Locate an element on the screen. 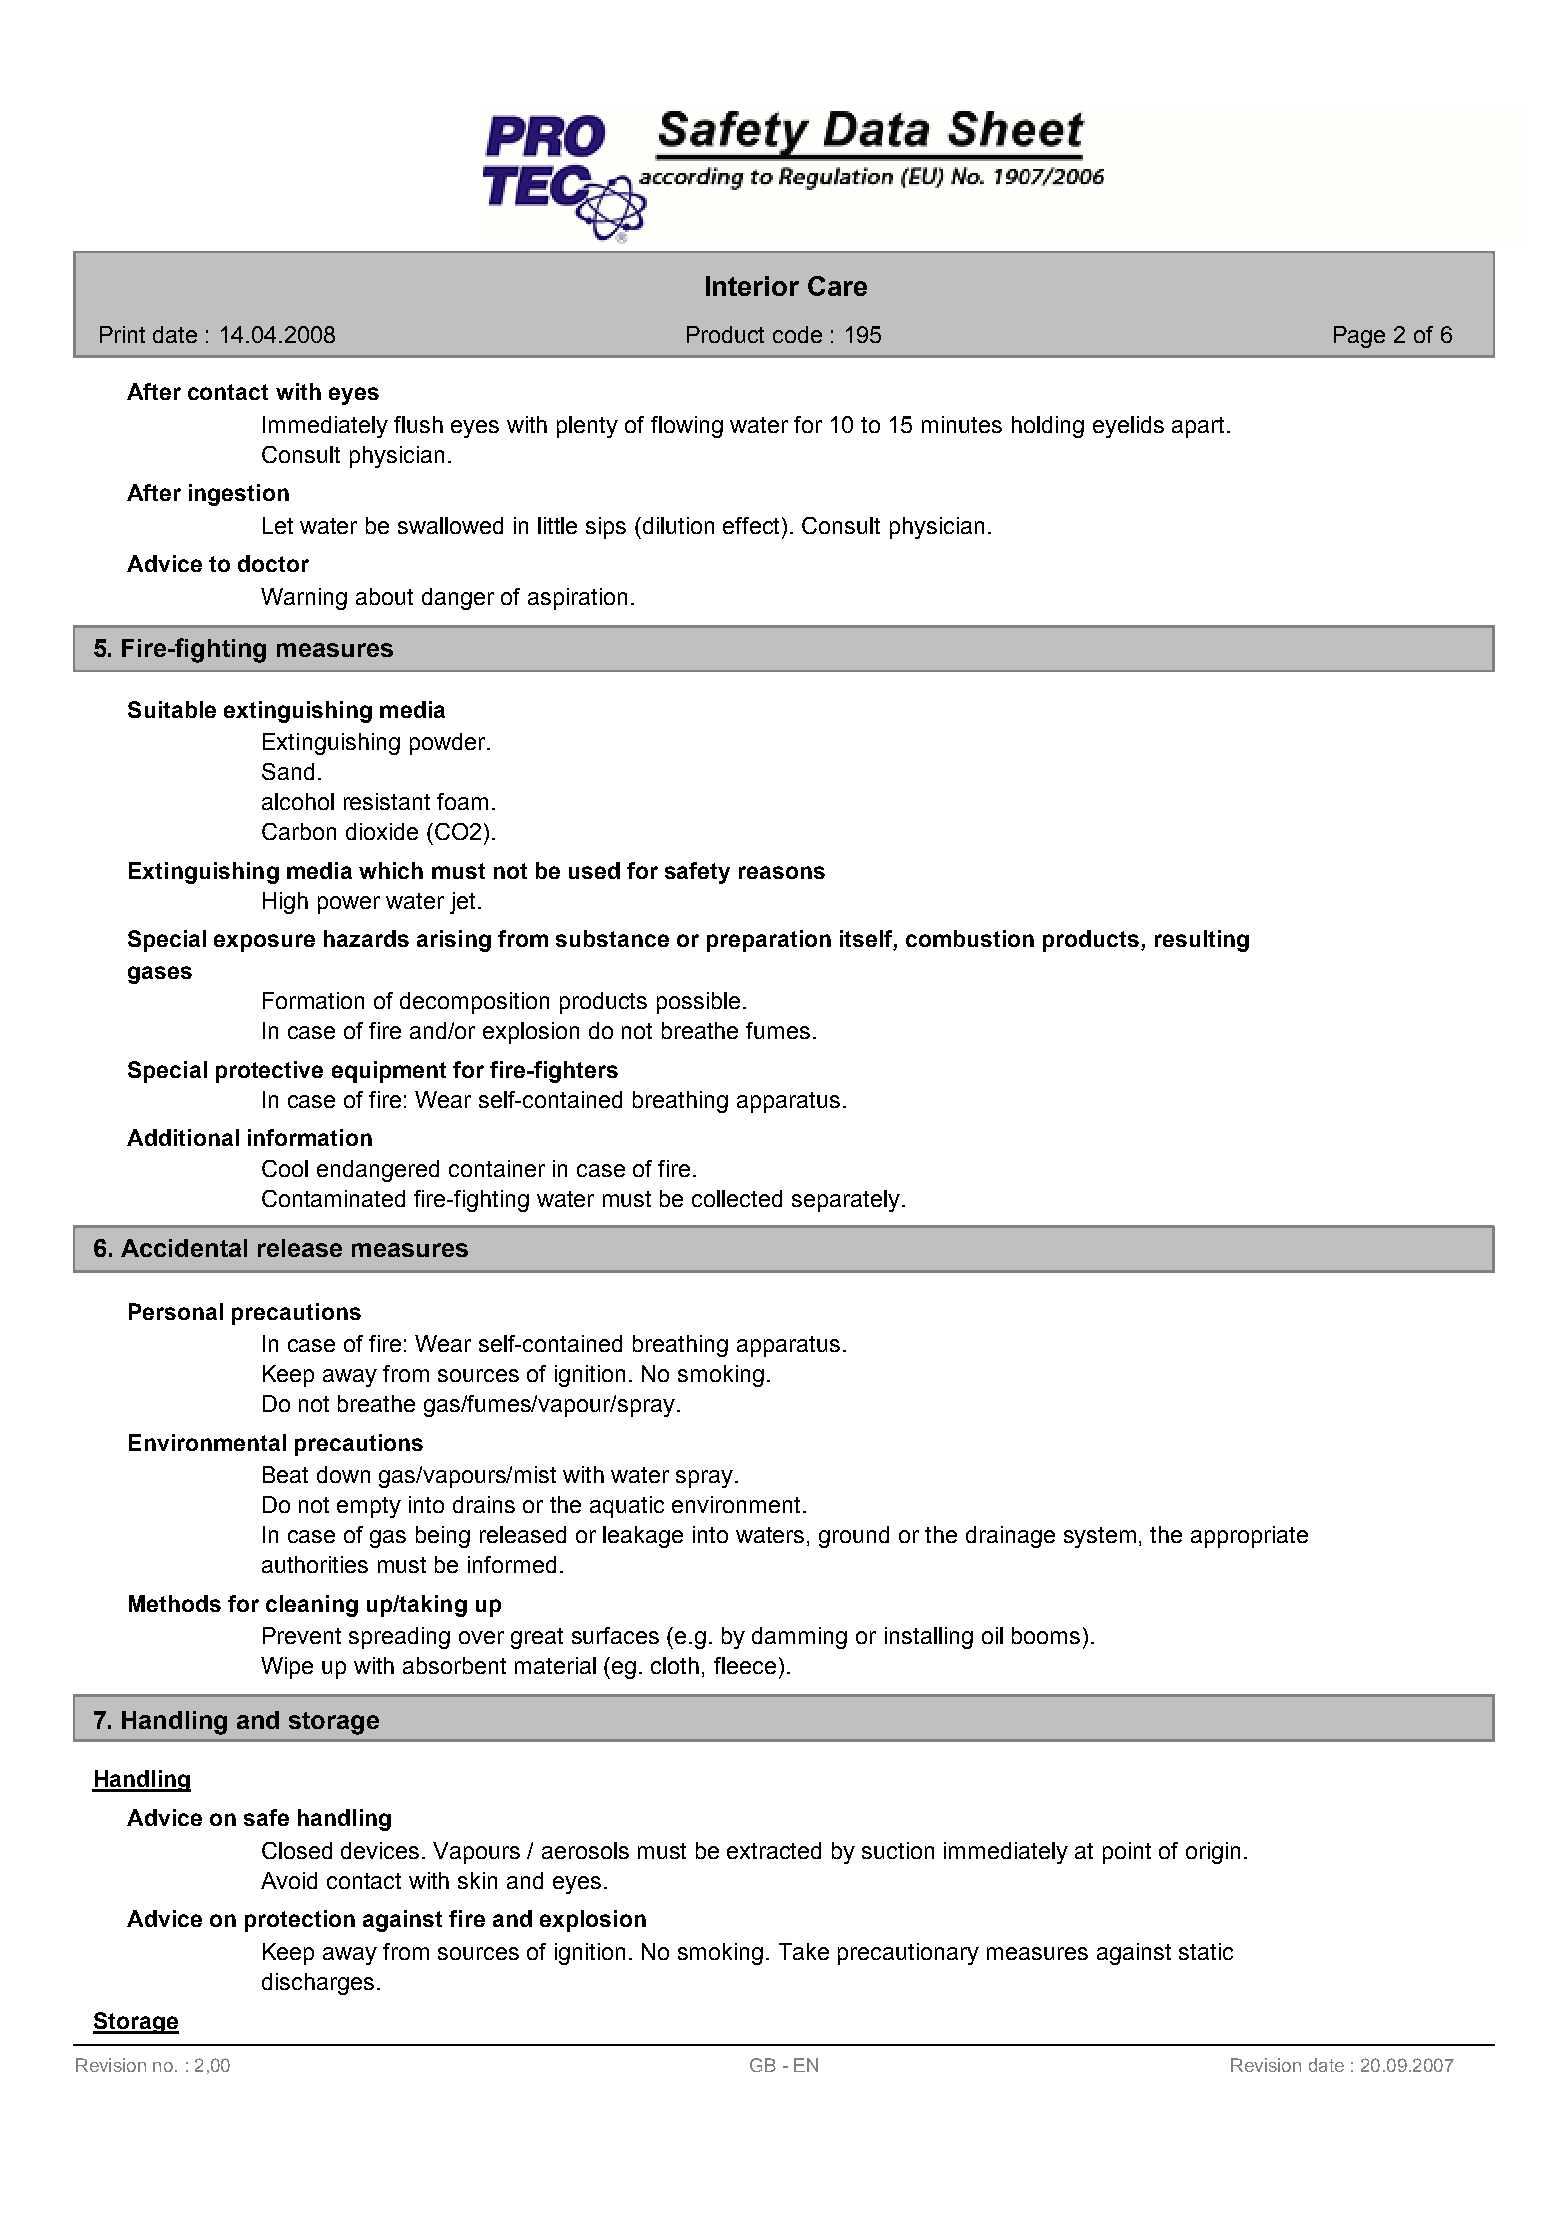  apart is located at coordinates (1200, 427).
